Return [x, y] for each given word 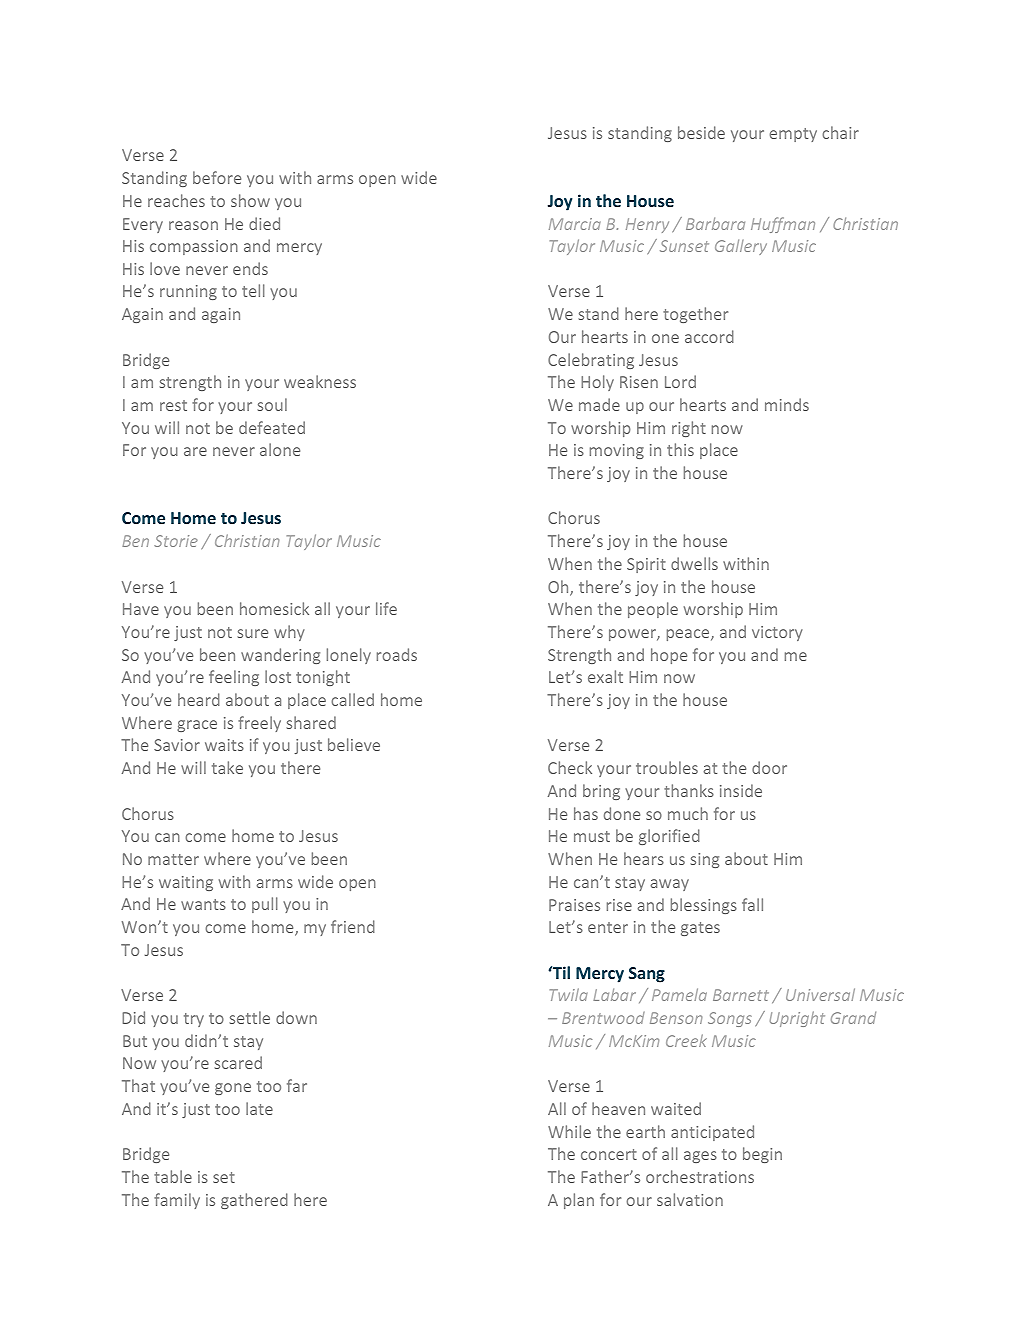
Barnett [741, 995]
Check [570, 767]
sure [253, 633]
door [769, 767]
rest [173, 405]
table [173, 1176]
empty [793, 135]
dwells [694, 563]
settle [250, 1017]
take [227, 767]
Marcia [575, 224]
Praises [574, 905]
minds [787, 404]
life [386, 608]
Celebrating [591, 361]
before [217, 177]
